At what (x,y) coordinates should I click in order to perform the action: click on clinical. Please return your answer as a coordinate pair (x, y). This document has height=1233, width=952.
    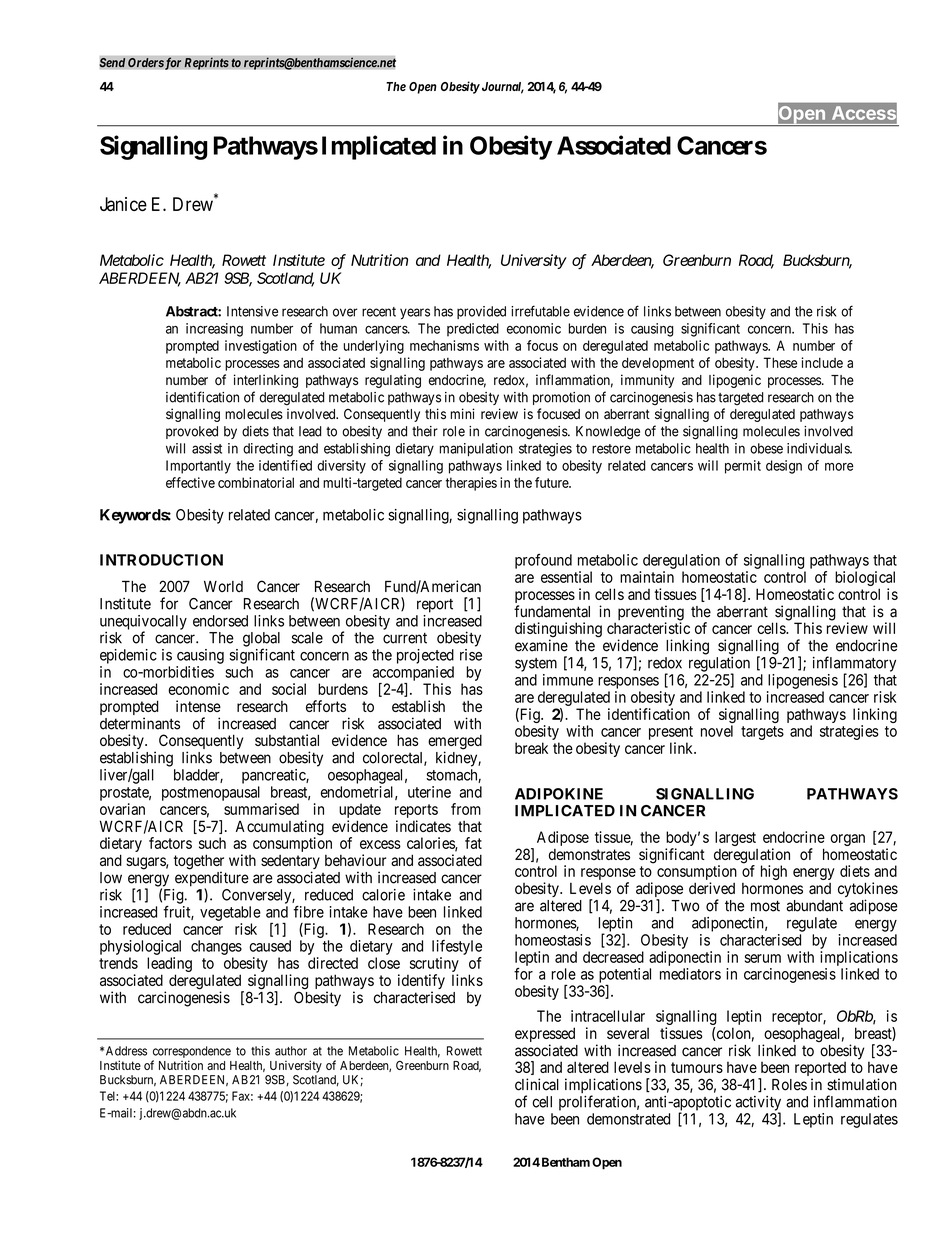
    Looking at the image, I should click on (537, 1084).
